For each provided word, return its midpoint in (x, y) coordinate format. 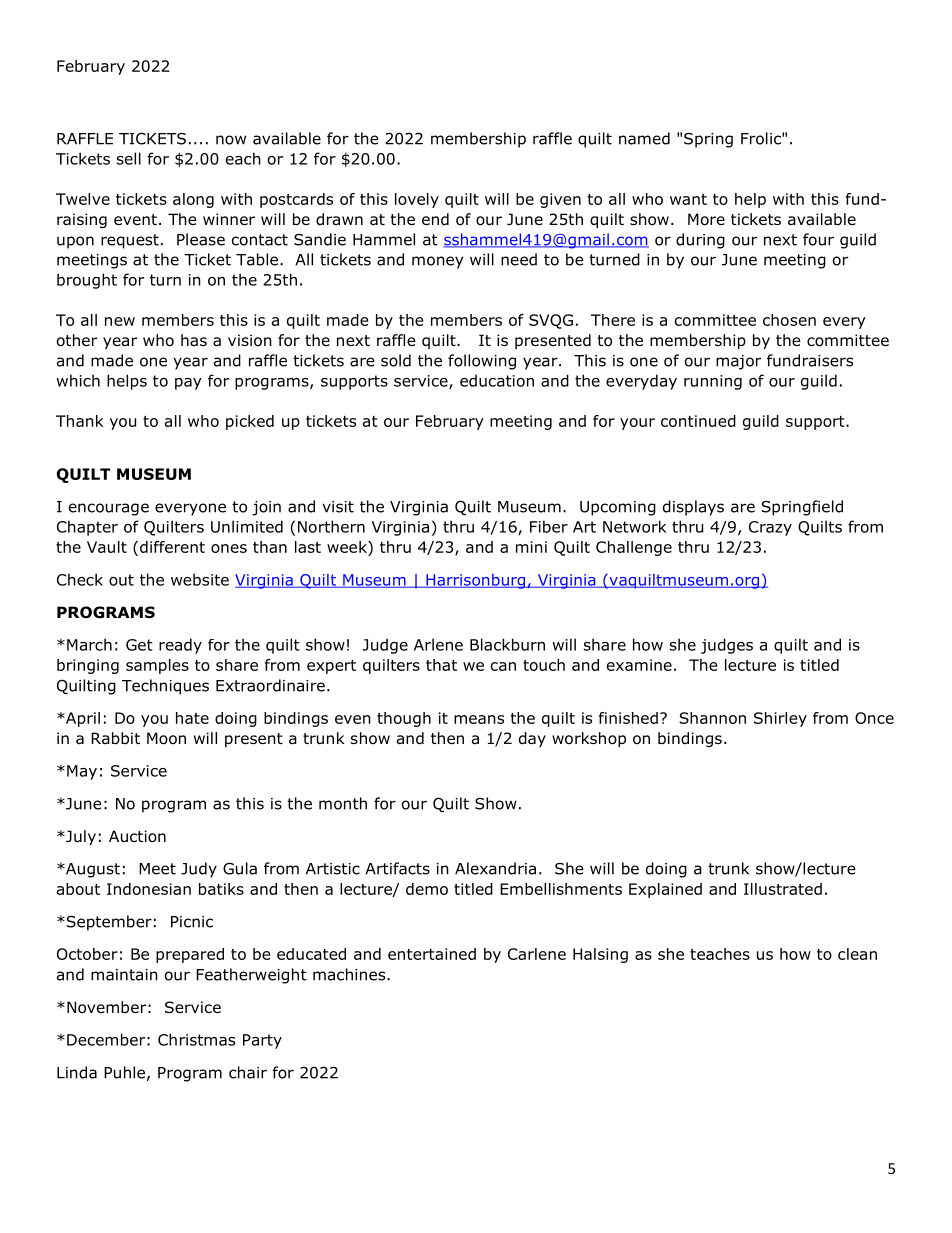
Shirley (780, 719)
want (688, 199)
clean (857, 954)
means (479, 719)
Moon (166, 738)
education (497, 380)
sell (129, 158)
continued (698, 421)
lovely (417, 200)
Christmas (196, 1039)
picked (250, 422)
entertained (432, 954)
